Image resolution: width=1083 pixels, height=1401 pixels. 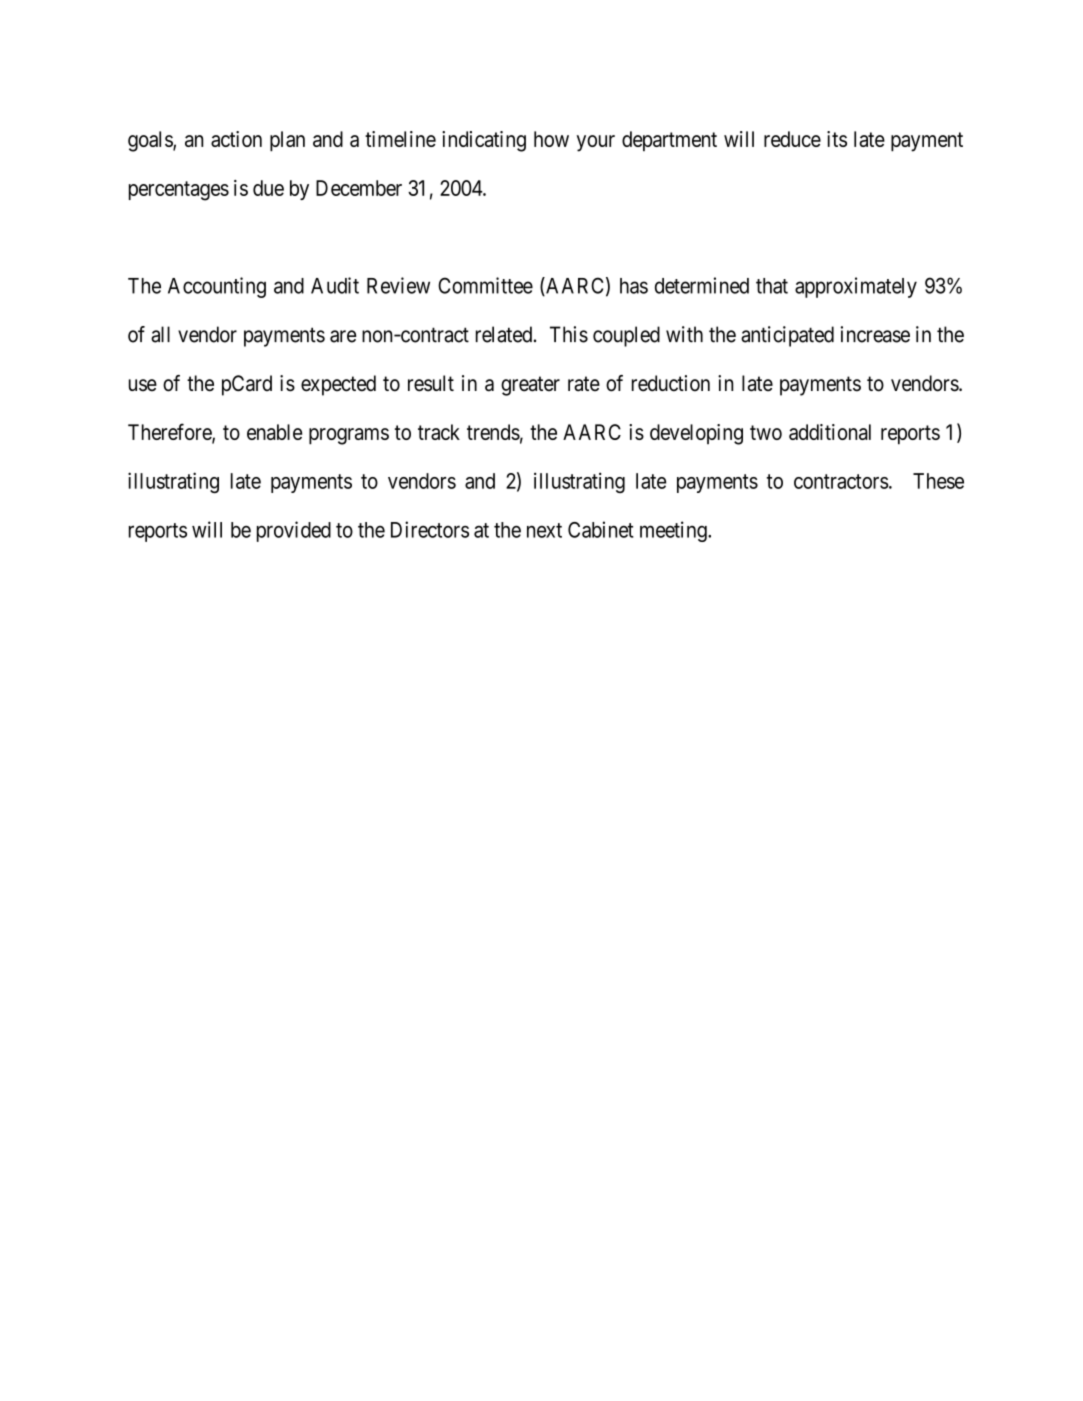 I want to click on Committee, so click(x=485, y=285).
